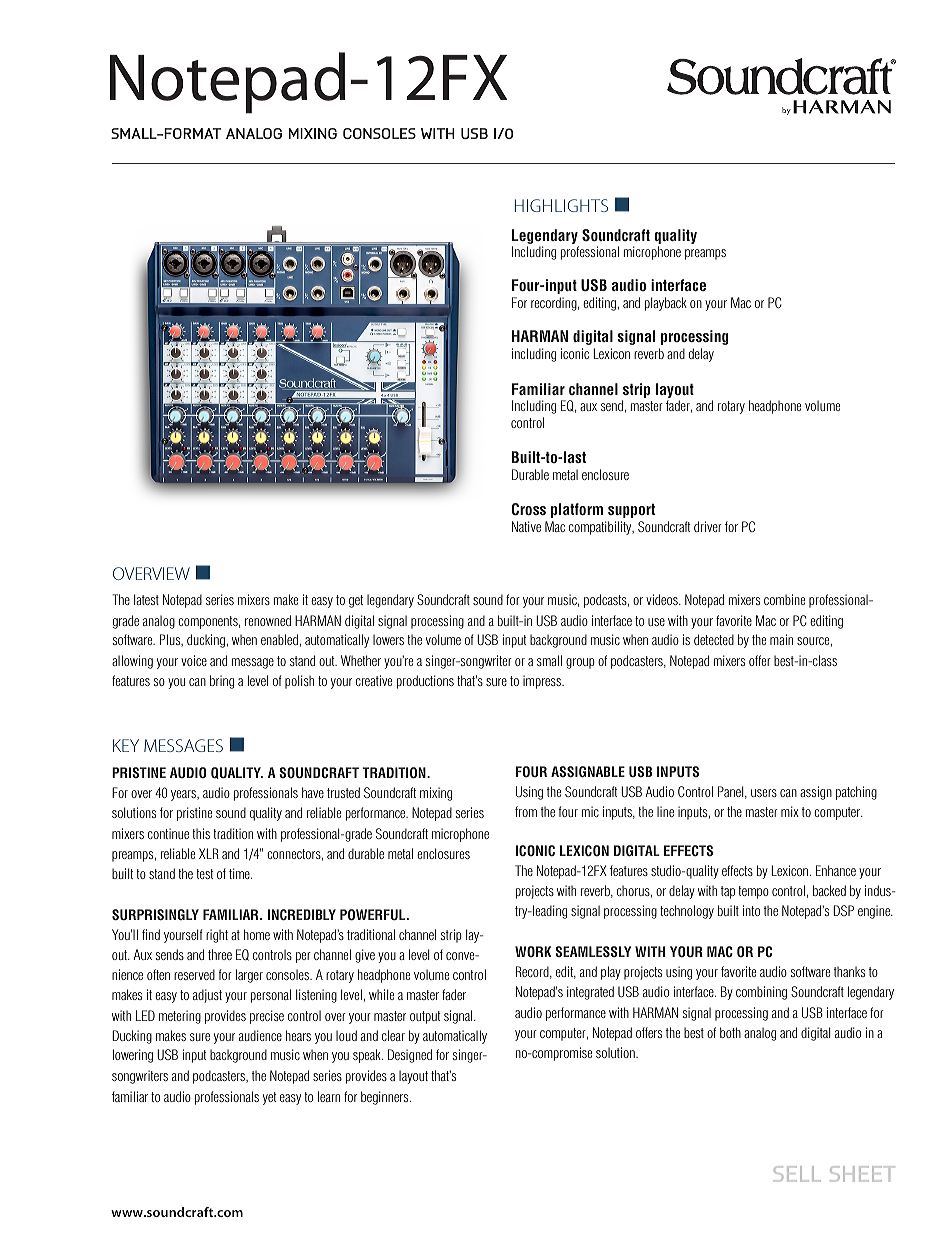  Describe the element at coordinates (708, 526) in the screenshot. I see `driver` at that location.
